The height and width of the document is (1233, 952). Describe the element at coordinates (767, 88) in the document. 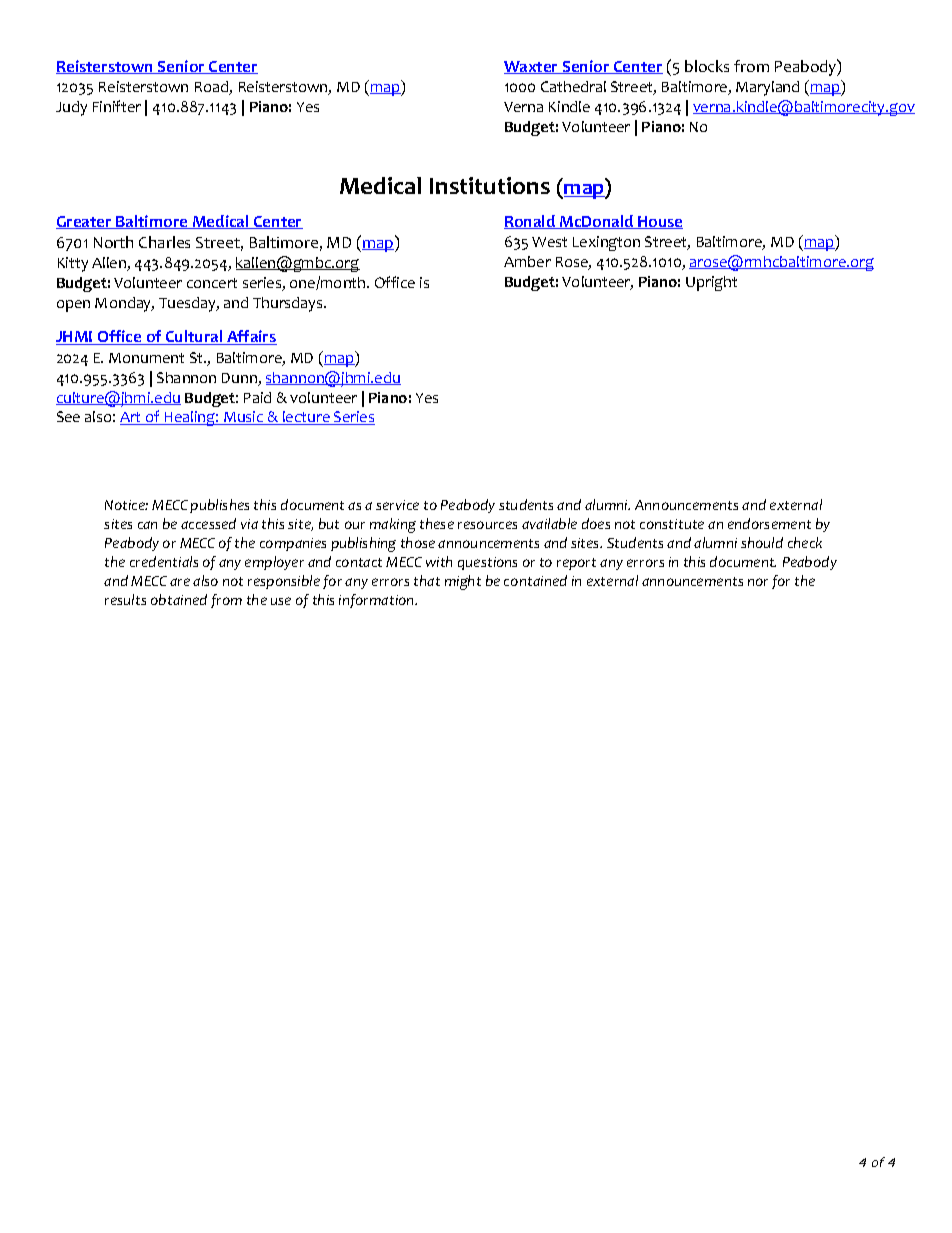

I see `Maryland` at that location.
